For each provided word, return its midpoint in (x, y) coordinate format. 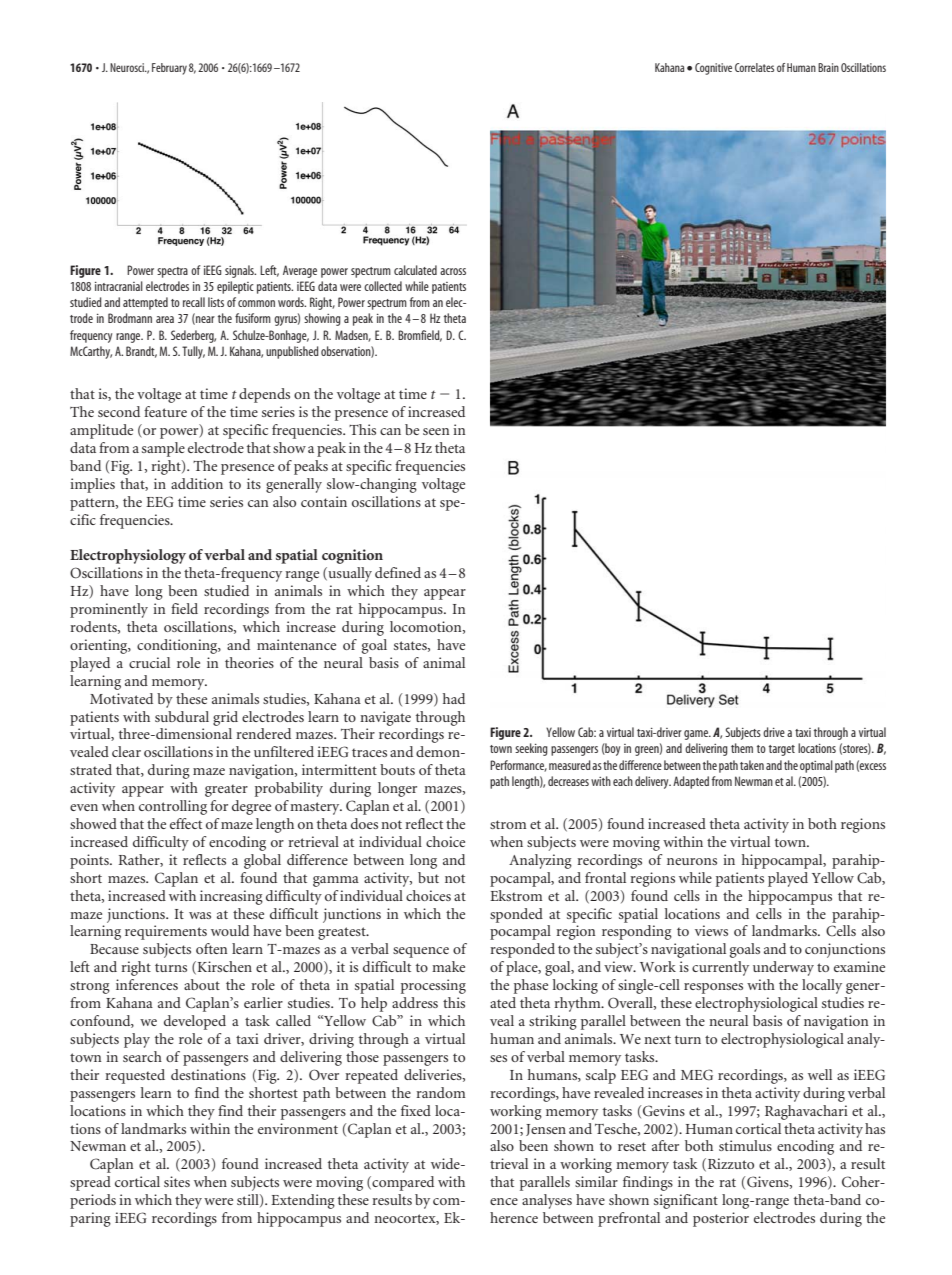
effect (186, 823)
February (169, 69)
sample (163, 449)
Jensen (546, 1130)
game (697, 735)
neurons (692, 861)
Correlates (754, 67)
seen (436, 431)
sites (177, 1181)
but (428, 877)
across (453, 271)
